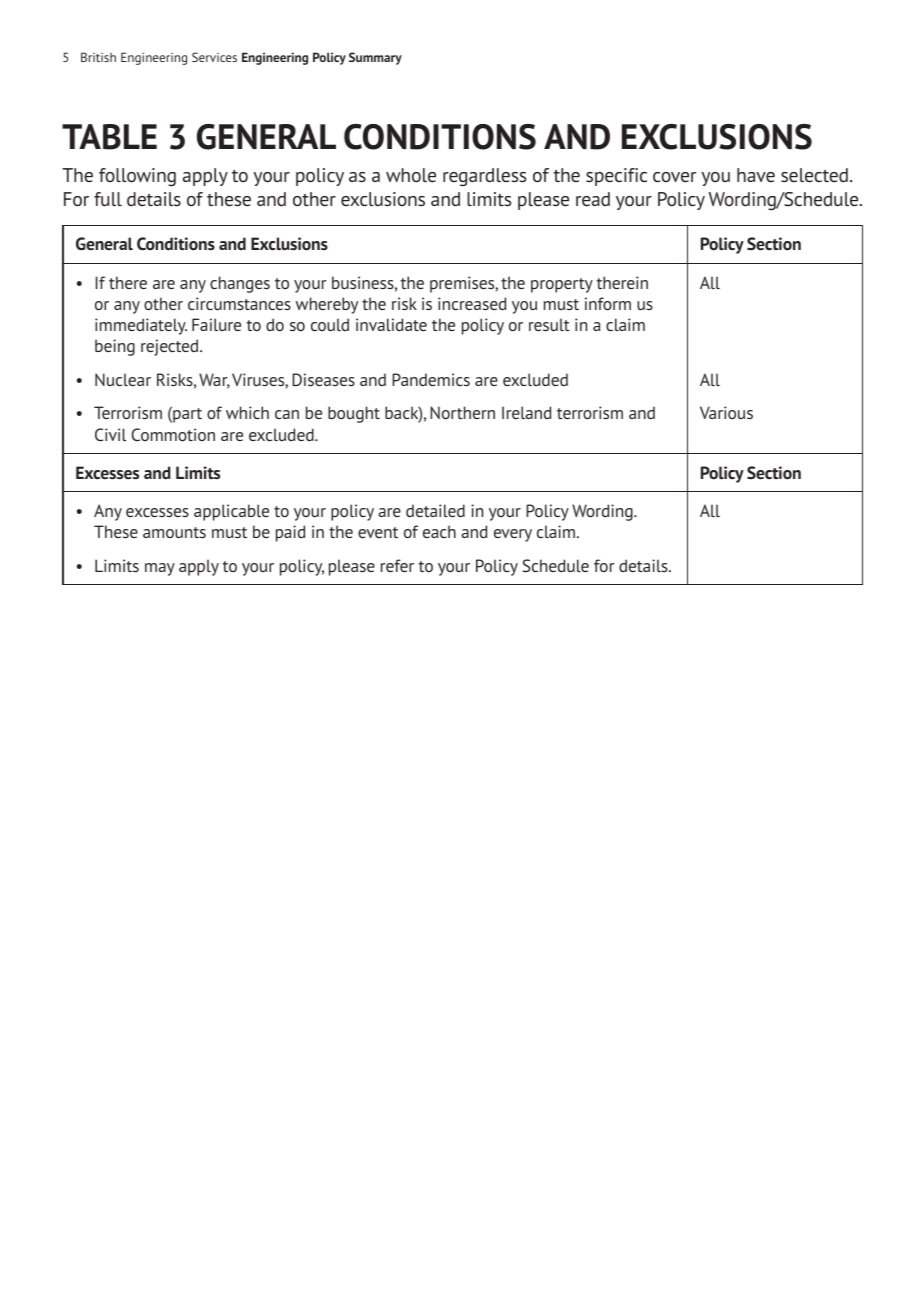  I want to click on every, so click(513, 535).
